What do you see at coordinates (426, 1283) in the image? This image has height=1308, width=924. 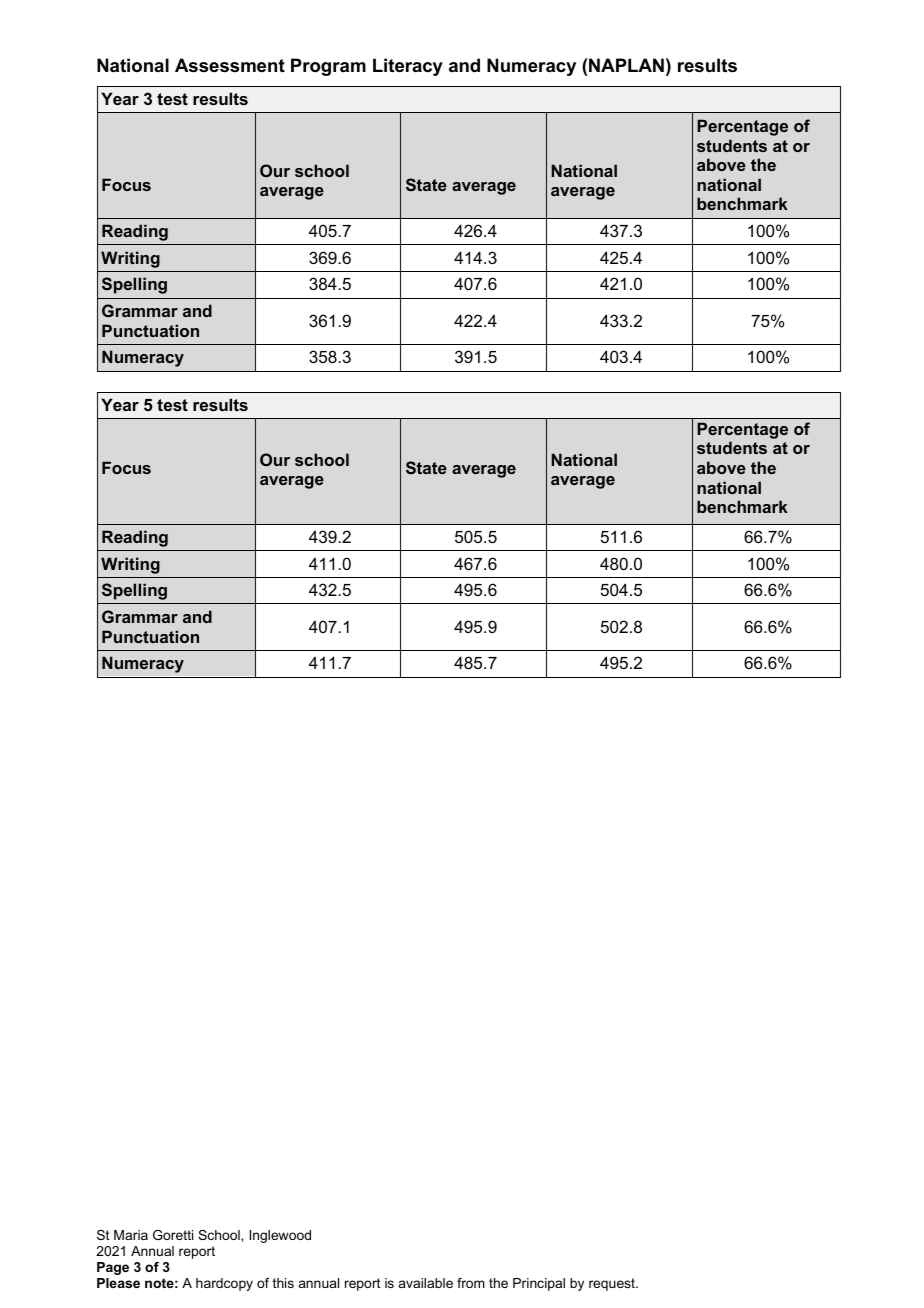 I see `available` at bounding box center [426, 1283].
